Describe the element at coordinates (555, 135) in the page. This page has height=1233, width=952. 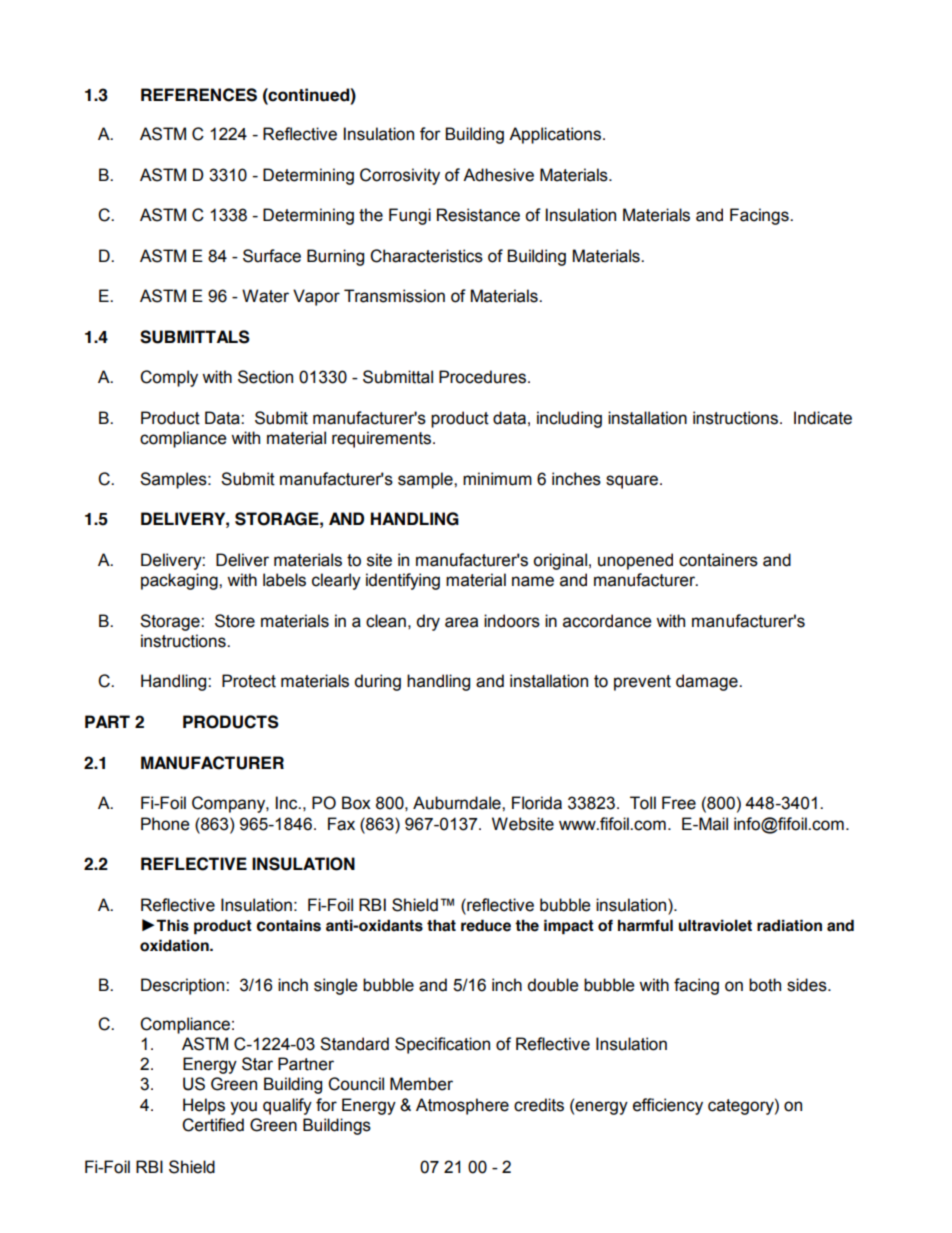
I see `Applications` at that location.
